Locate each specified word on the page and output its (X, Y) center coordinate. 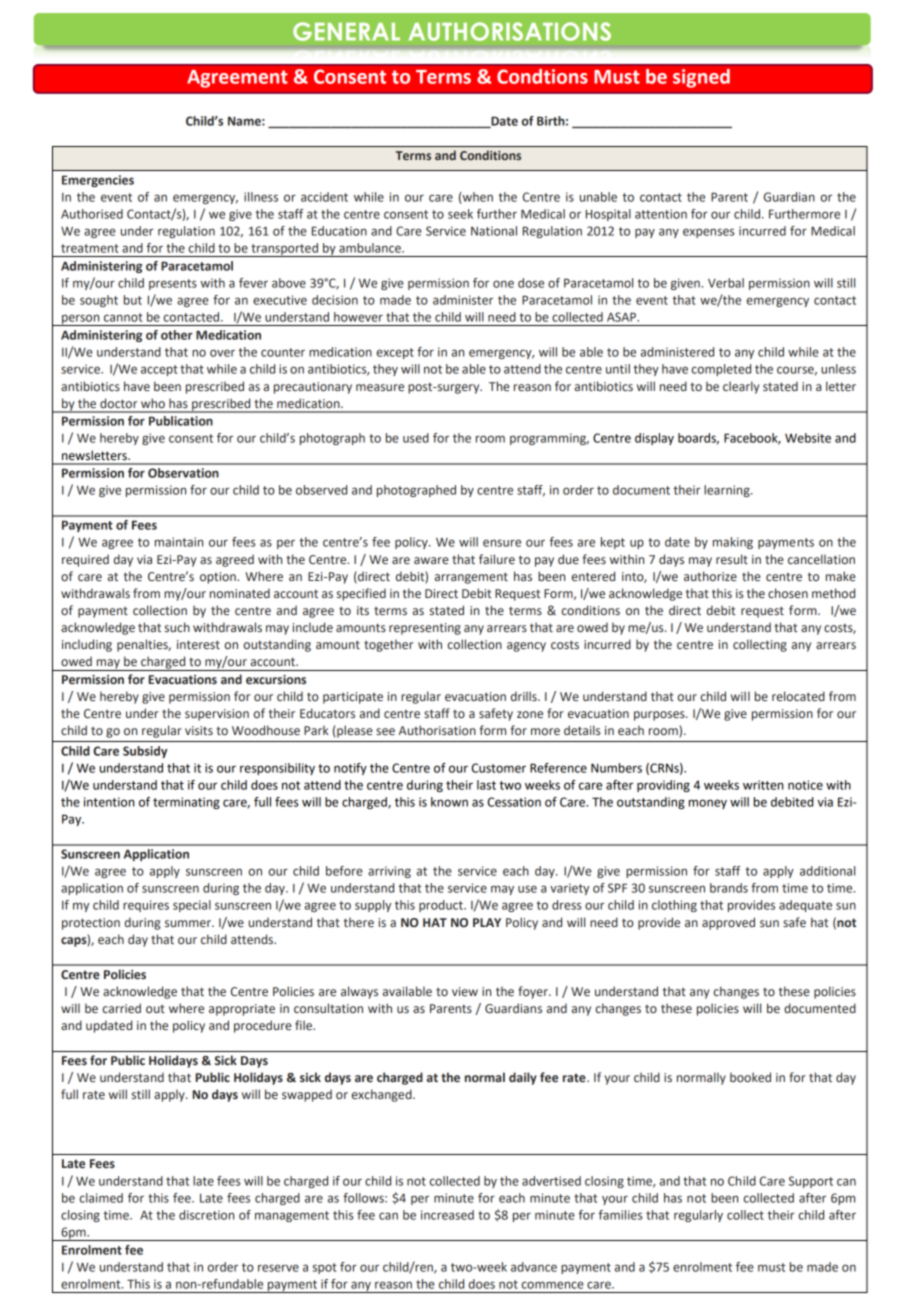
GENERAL (346, 31)
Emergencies (98, 181)
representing (425, 629)
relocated (798, 696)
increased (447, 1215)
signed (701, 78)
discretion (206, 1215)
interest (198, 644)
